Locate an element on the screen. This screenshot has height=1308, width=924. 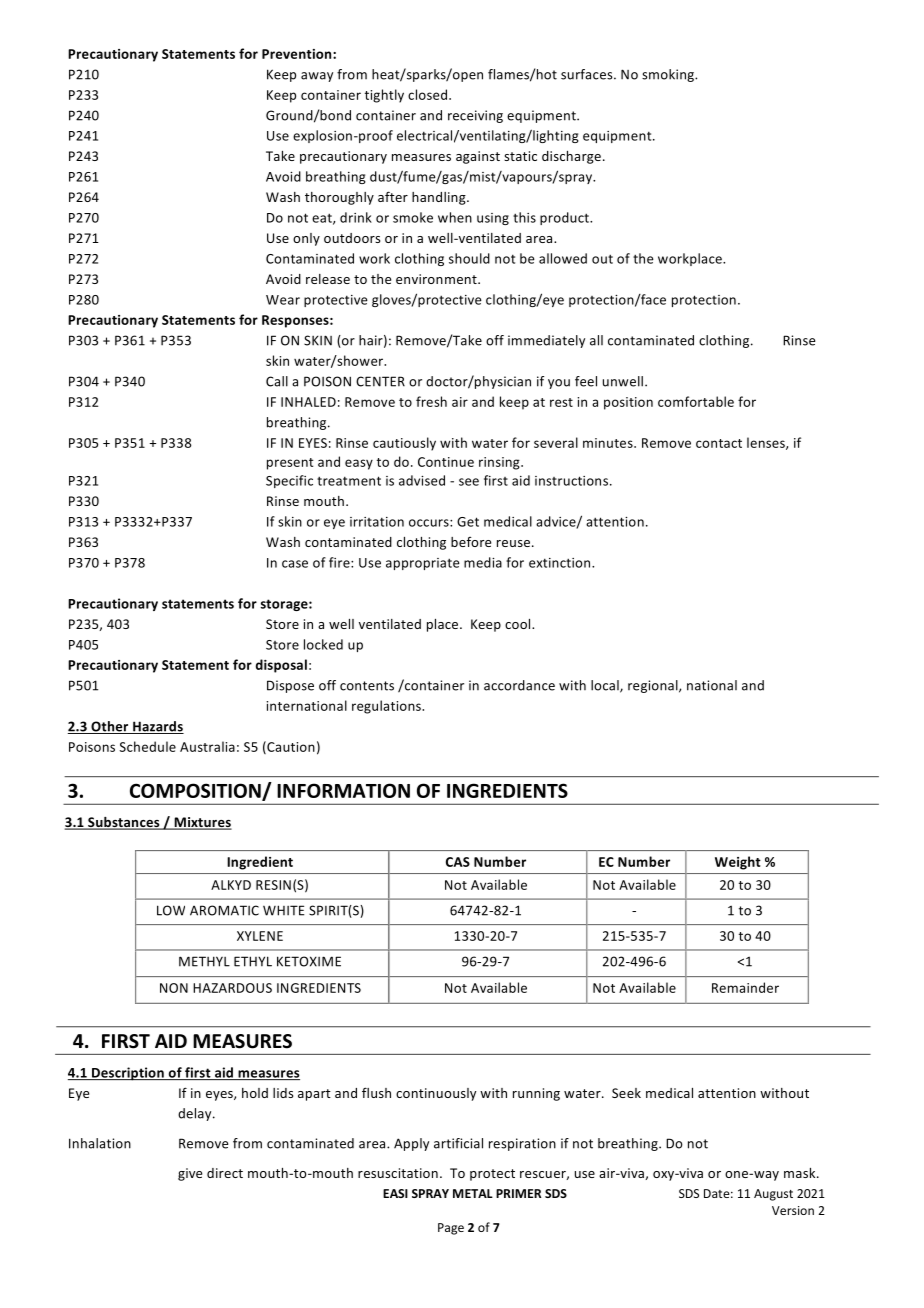
Hazards is located at coordinates (157, 727).
